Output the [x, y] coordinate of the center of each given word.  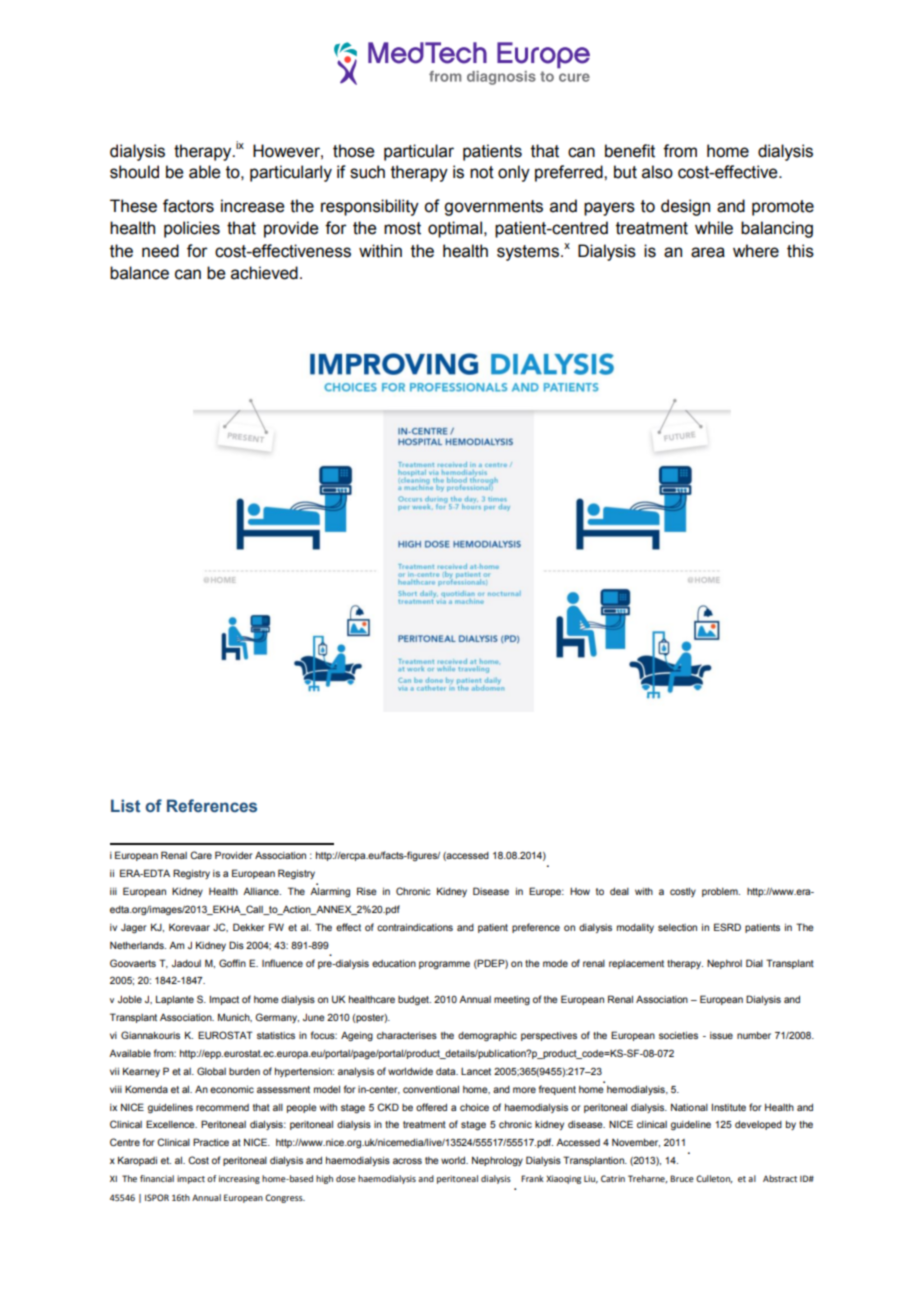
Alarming [330, 893]
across [407, 1161]
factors [188, 206]
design [685, 207]
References [212, 806]
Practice [211, 1142]
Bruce [682, 1178]
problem [721, 892]
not [482, 172]
